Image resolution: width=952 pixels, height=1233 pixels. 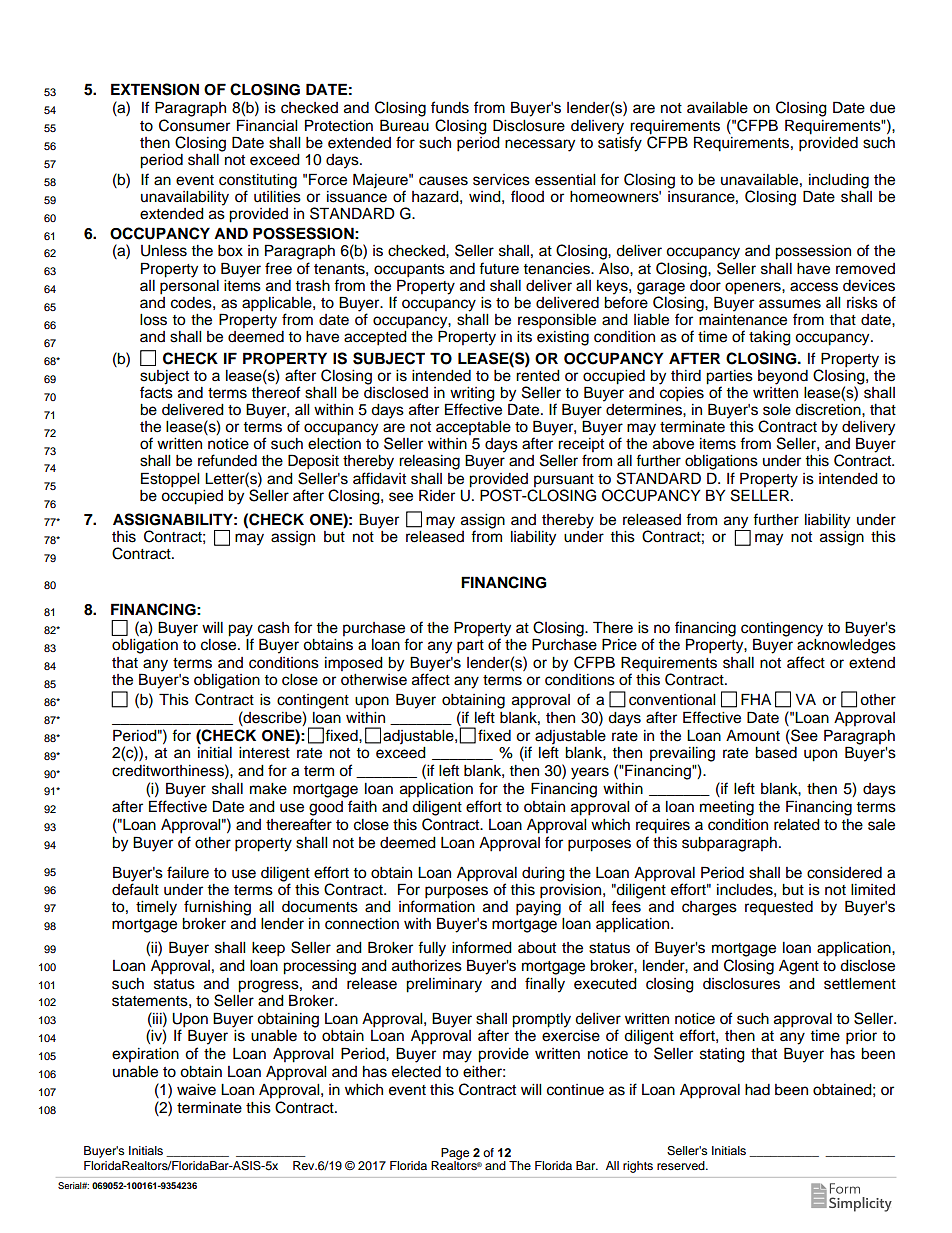 I want to click on Page, so click(x=455, y=1155).
